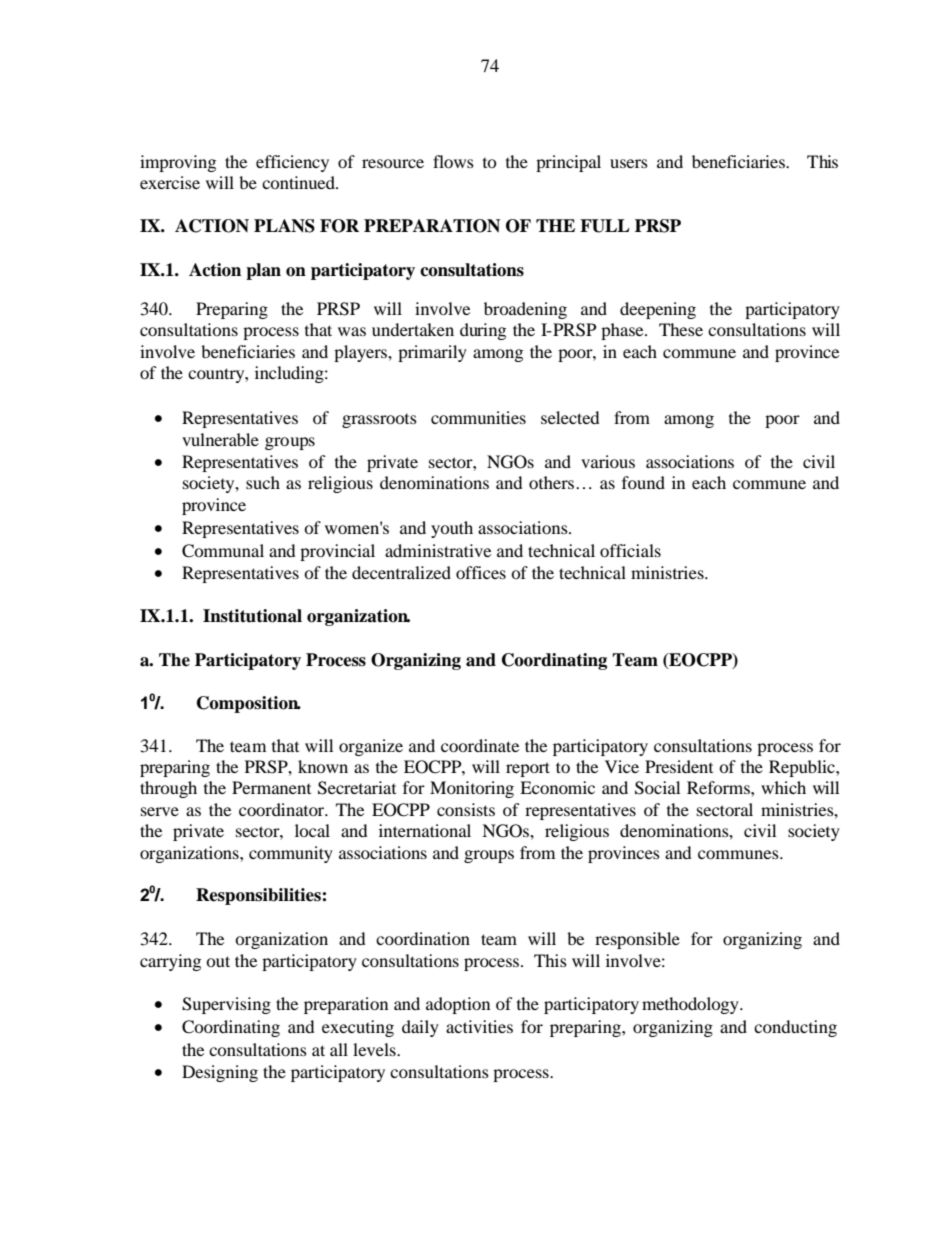 Image resolution: width=952 pixels, height=1233 pixels. I want to click on officials, so click(630, 550).
